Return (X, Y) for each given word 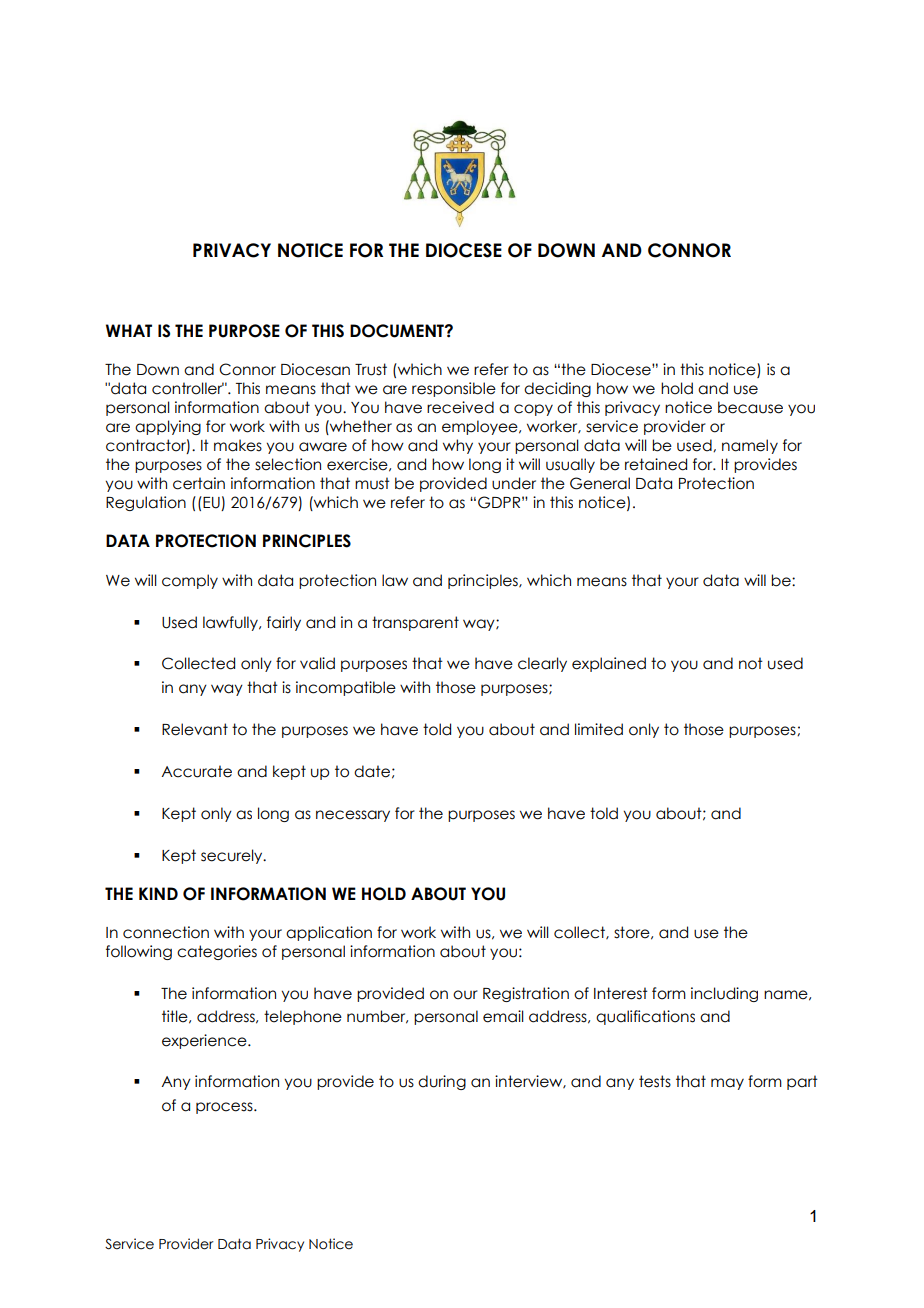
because (750, 407)
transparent (415, 623)
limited (599, 729)
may (727, 1084)
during (442, 1082)
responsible (454, 389)
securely (233, 856)
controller (188, 388)
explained (609, 664)
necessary (353, 816)
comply (190, 581)
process (225, 1108)
